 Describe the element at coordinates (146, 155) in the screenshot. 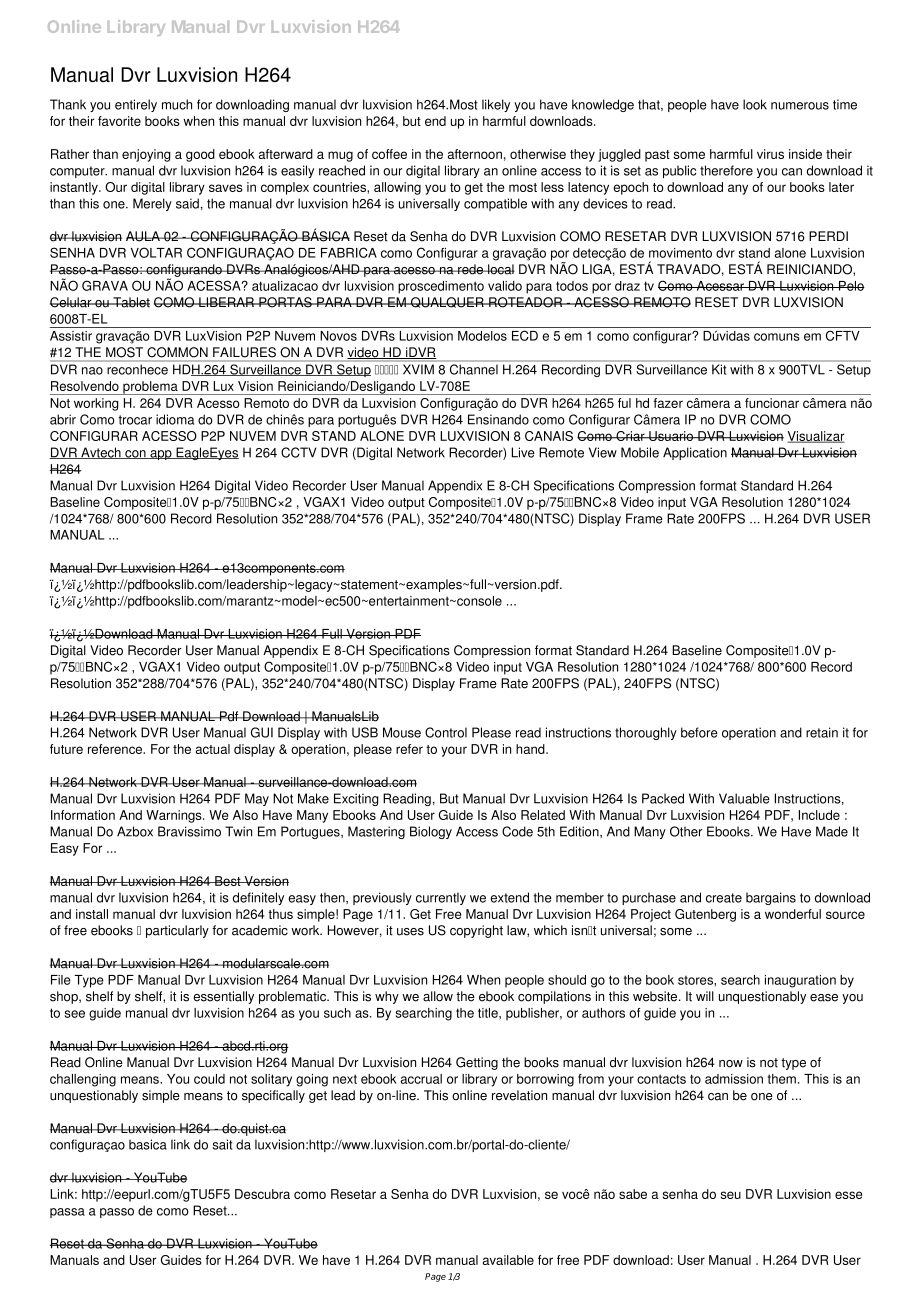

I see `enjoying` at that location.
